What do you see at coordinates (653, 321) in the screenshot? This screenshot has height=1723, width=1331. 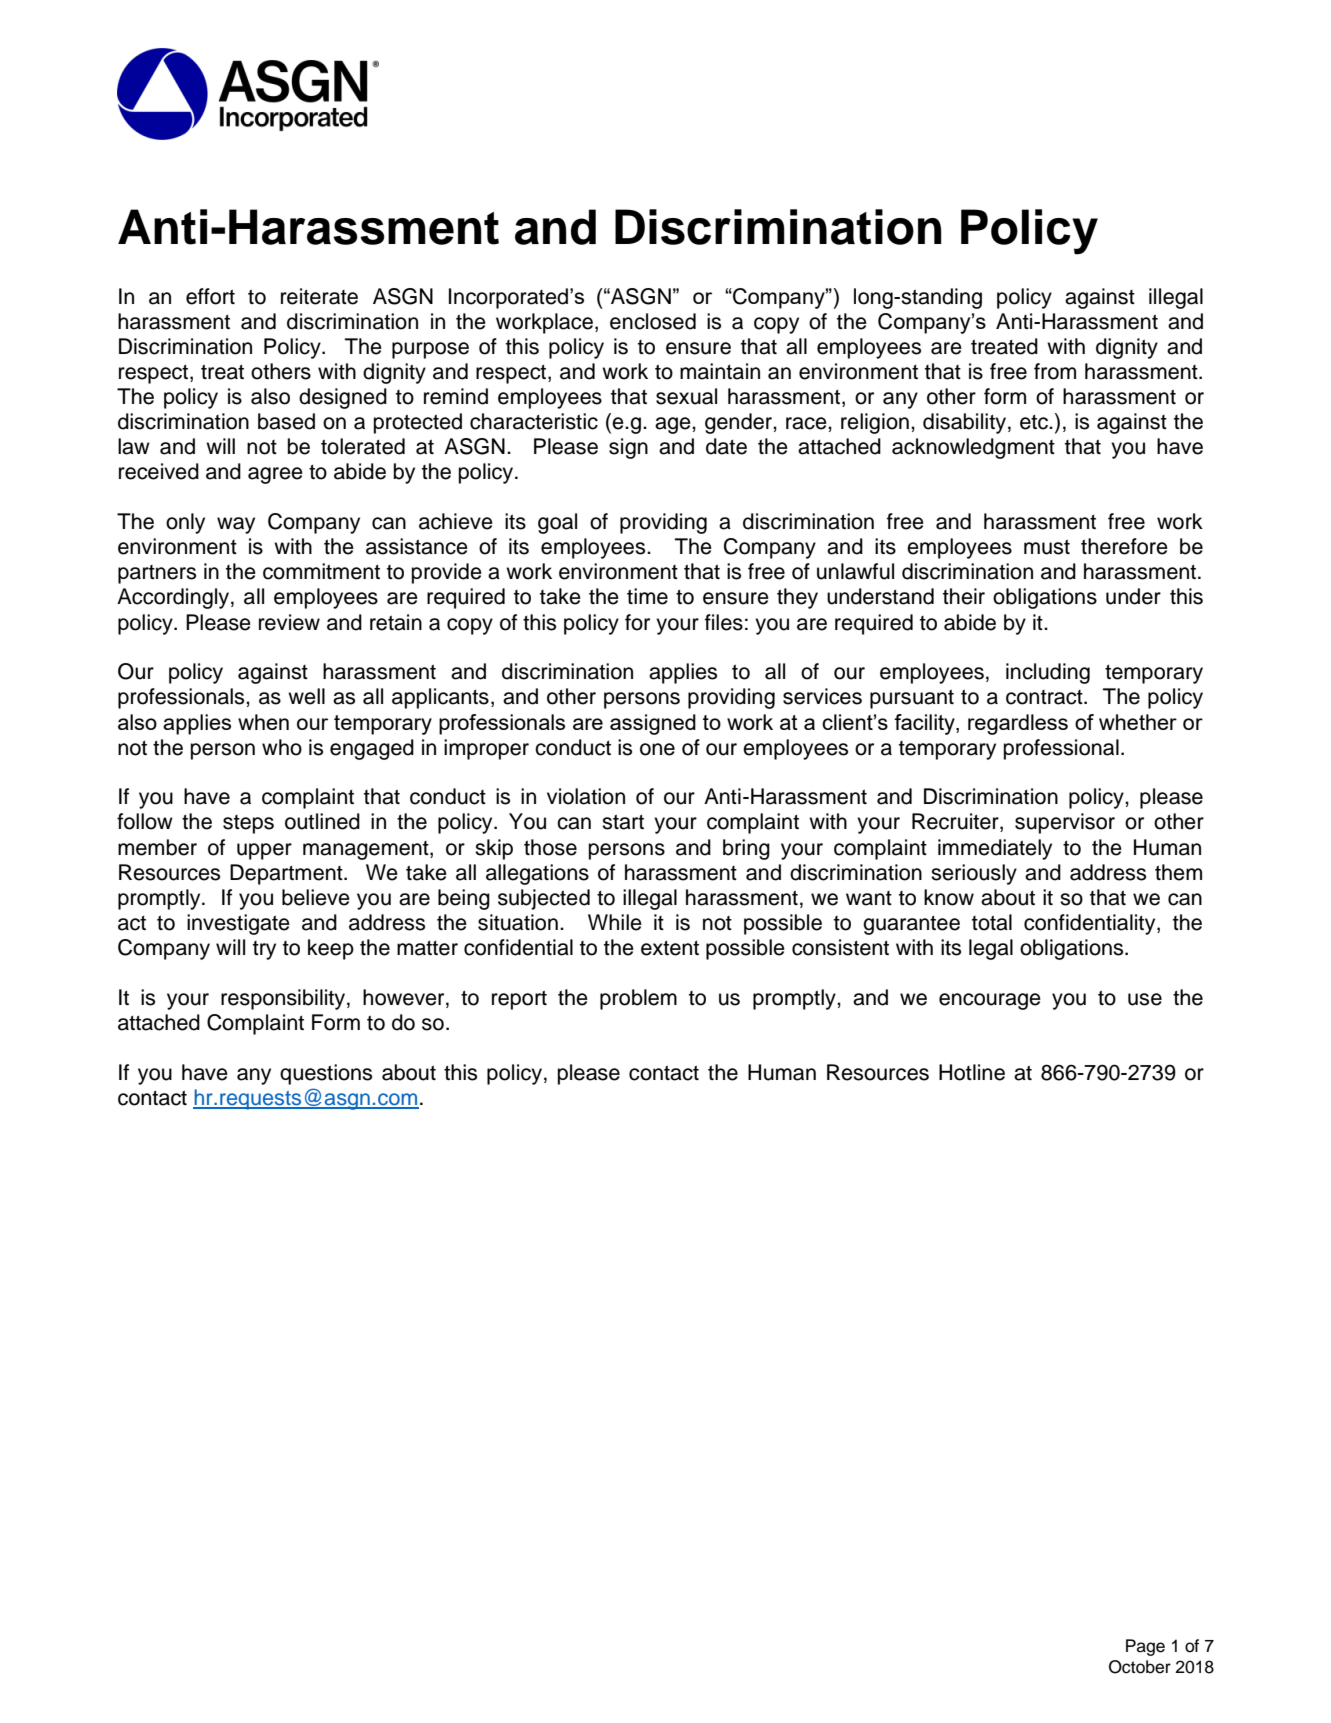 I see `enclosed` at bounding box center [653, 321].
